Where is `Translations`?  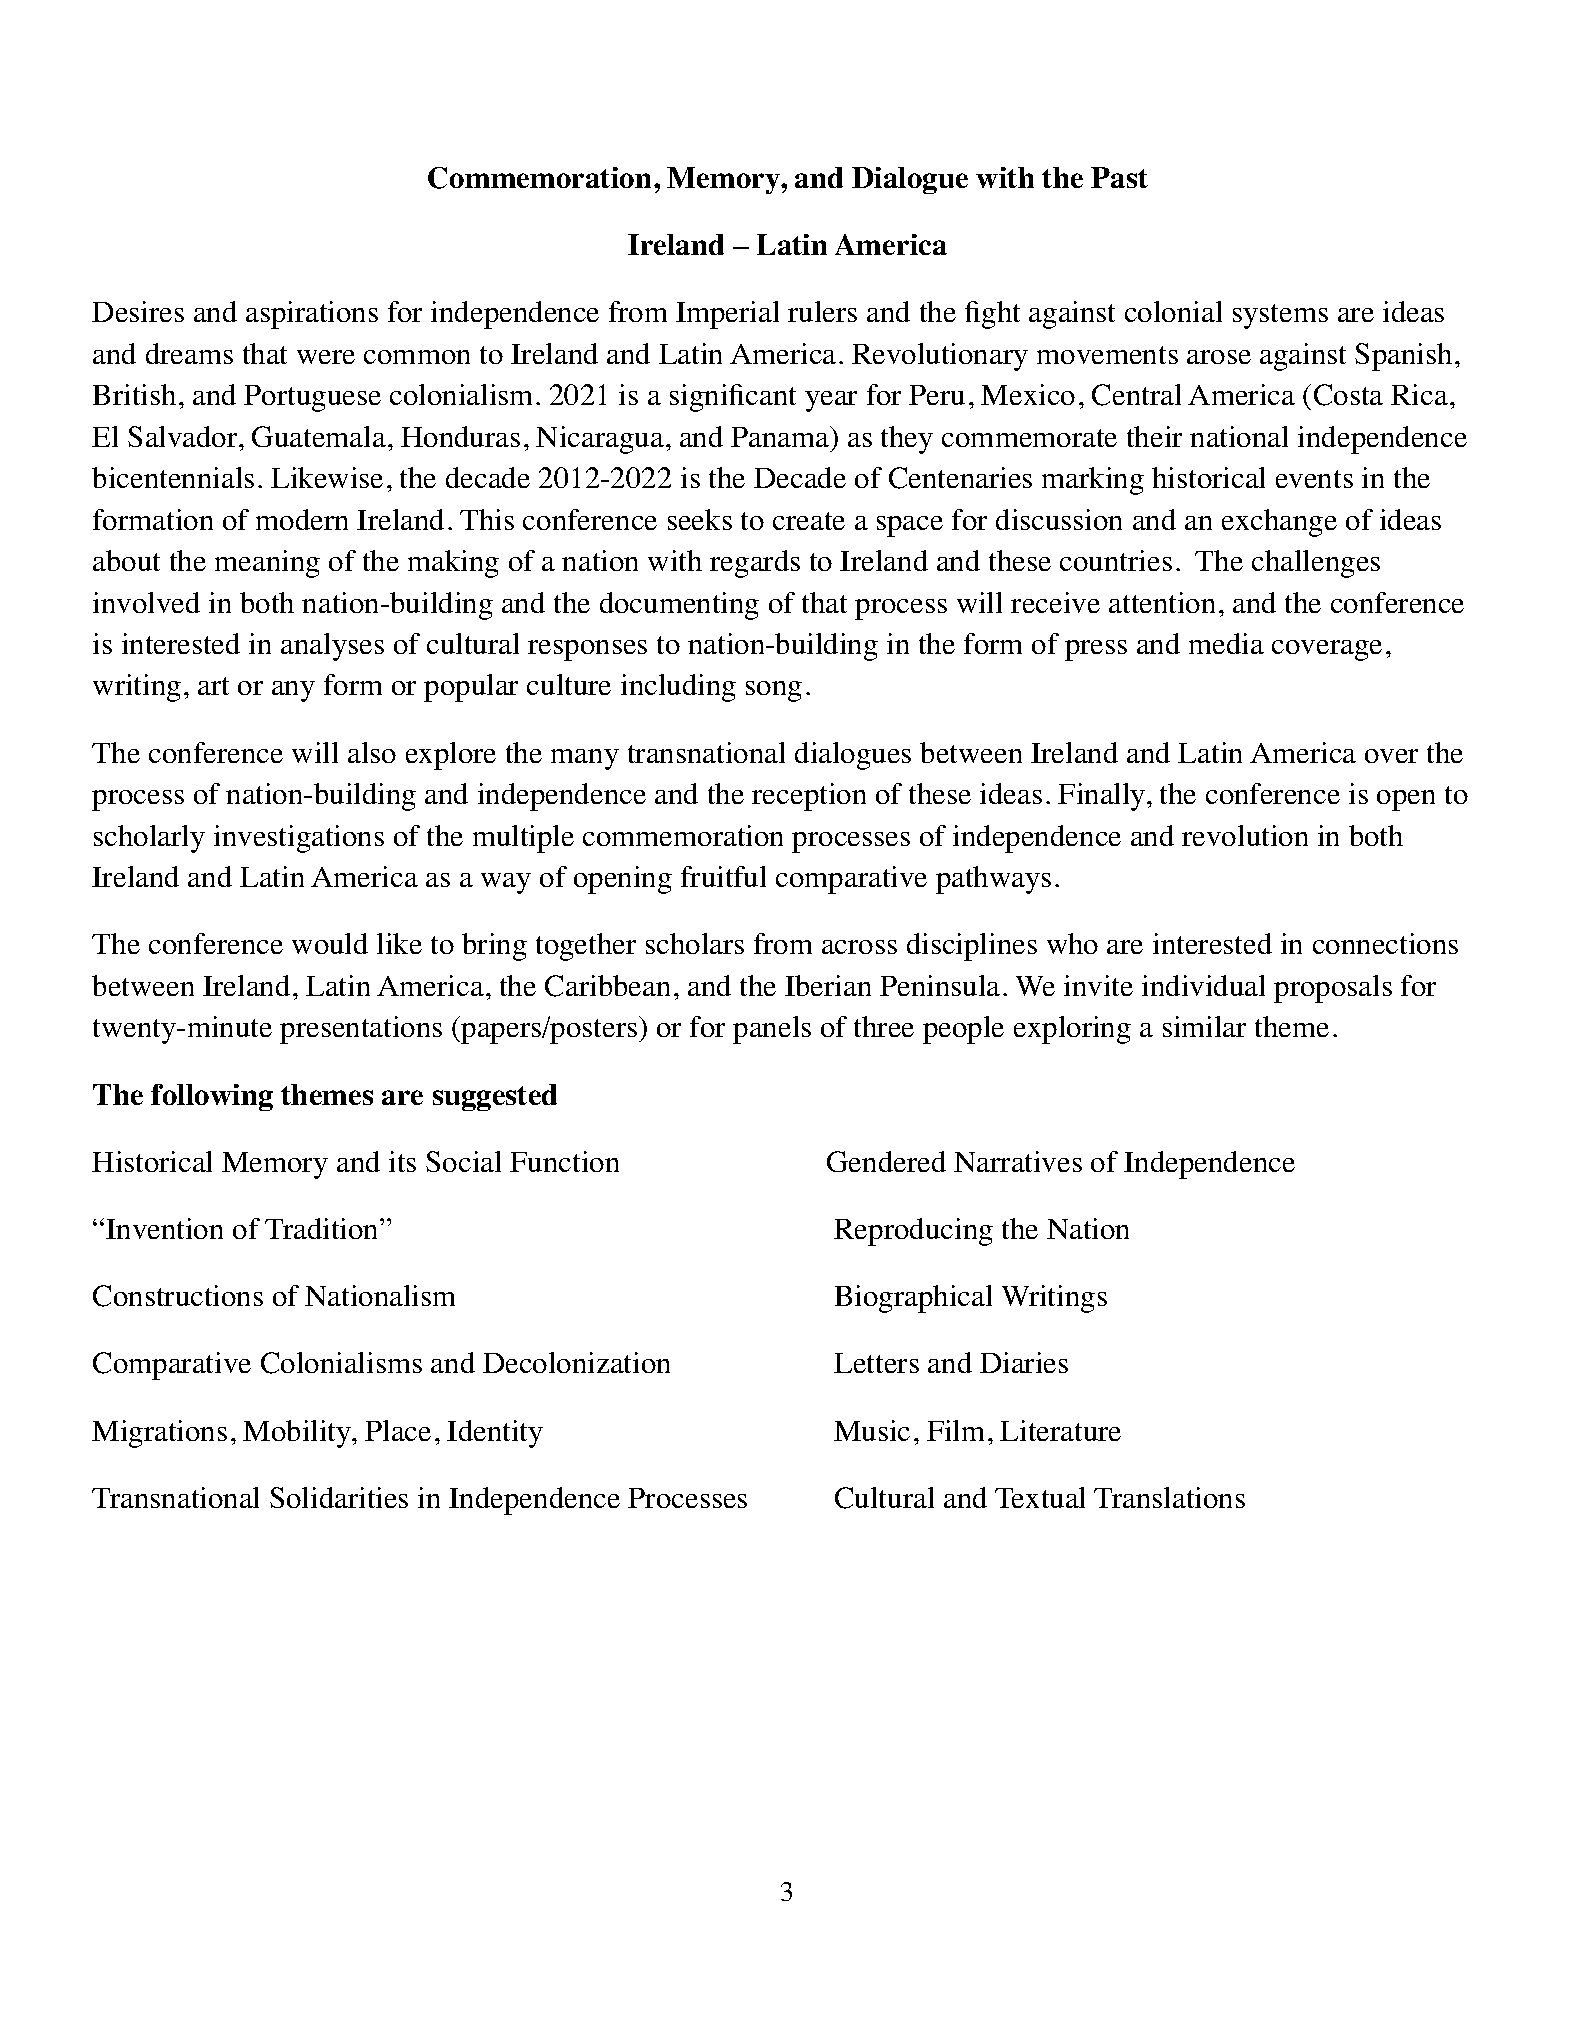 Translations is located at coordinates (1169, 1497).
